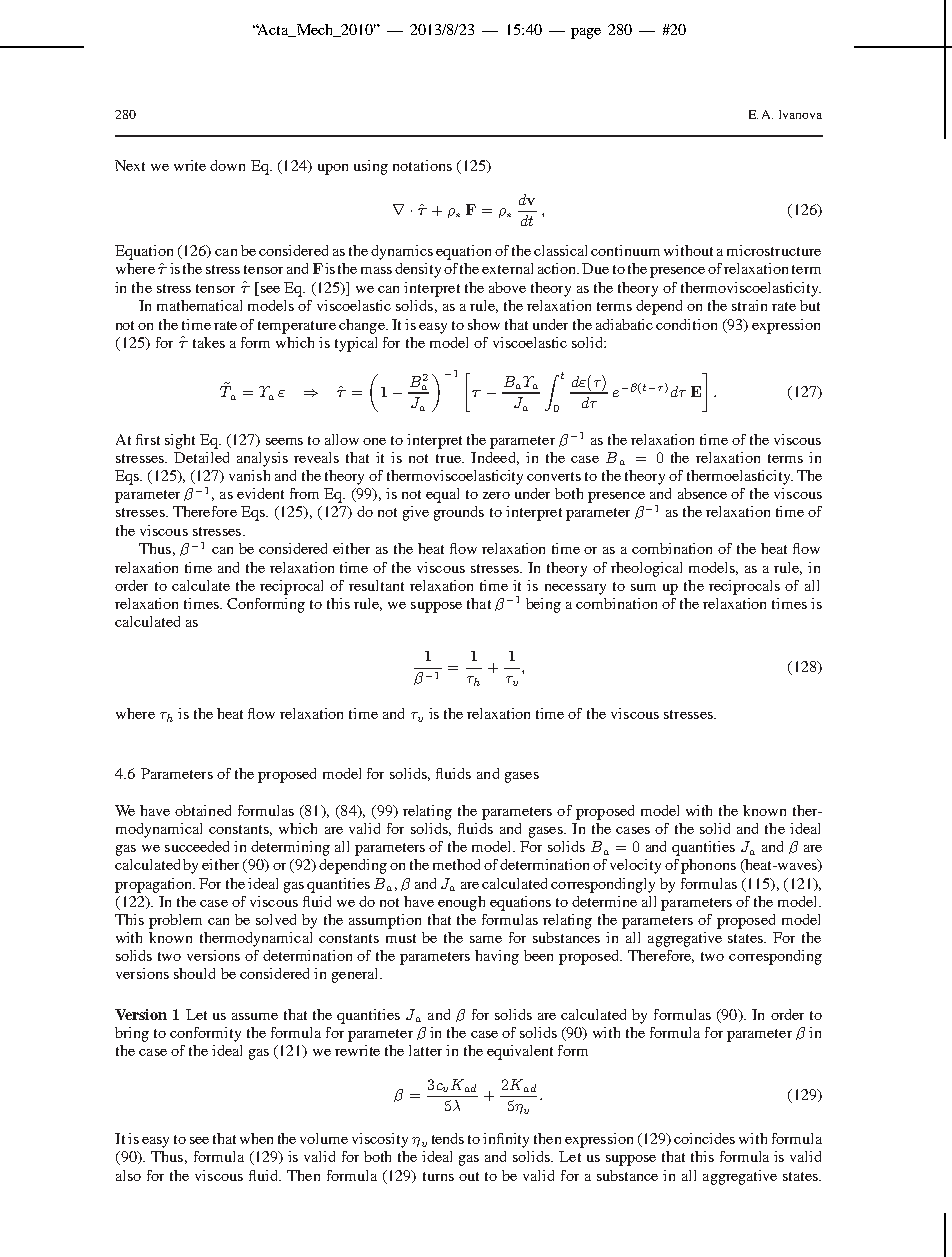 The image size is (952, 1257). Describe the element at coordinates (646, 569) in the screenshot. I see `rheological` at that location.
